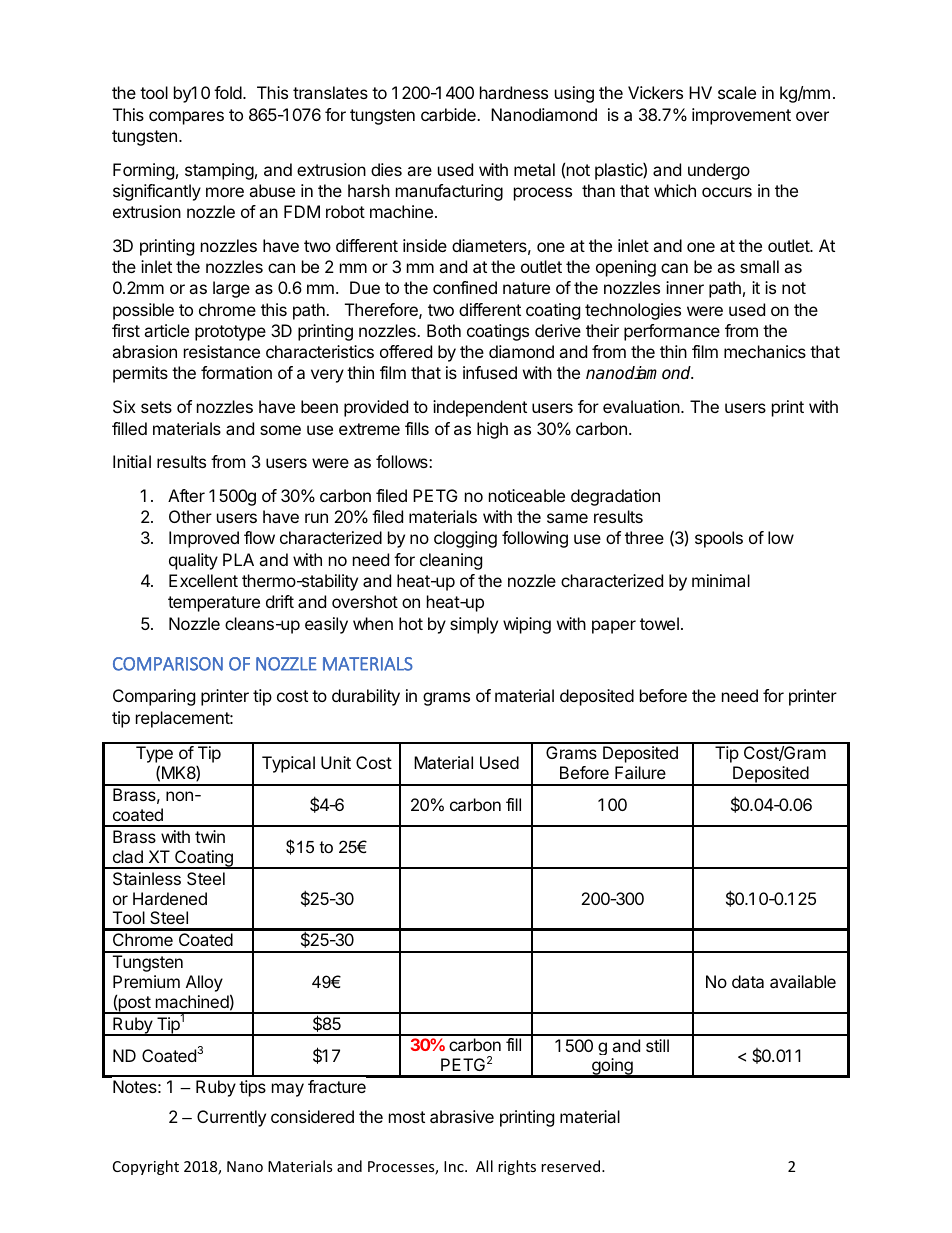  I want to click on simply, so click(474, 625).
